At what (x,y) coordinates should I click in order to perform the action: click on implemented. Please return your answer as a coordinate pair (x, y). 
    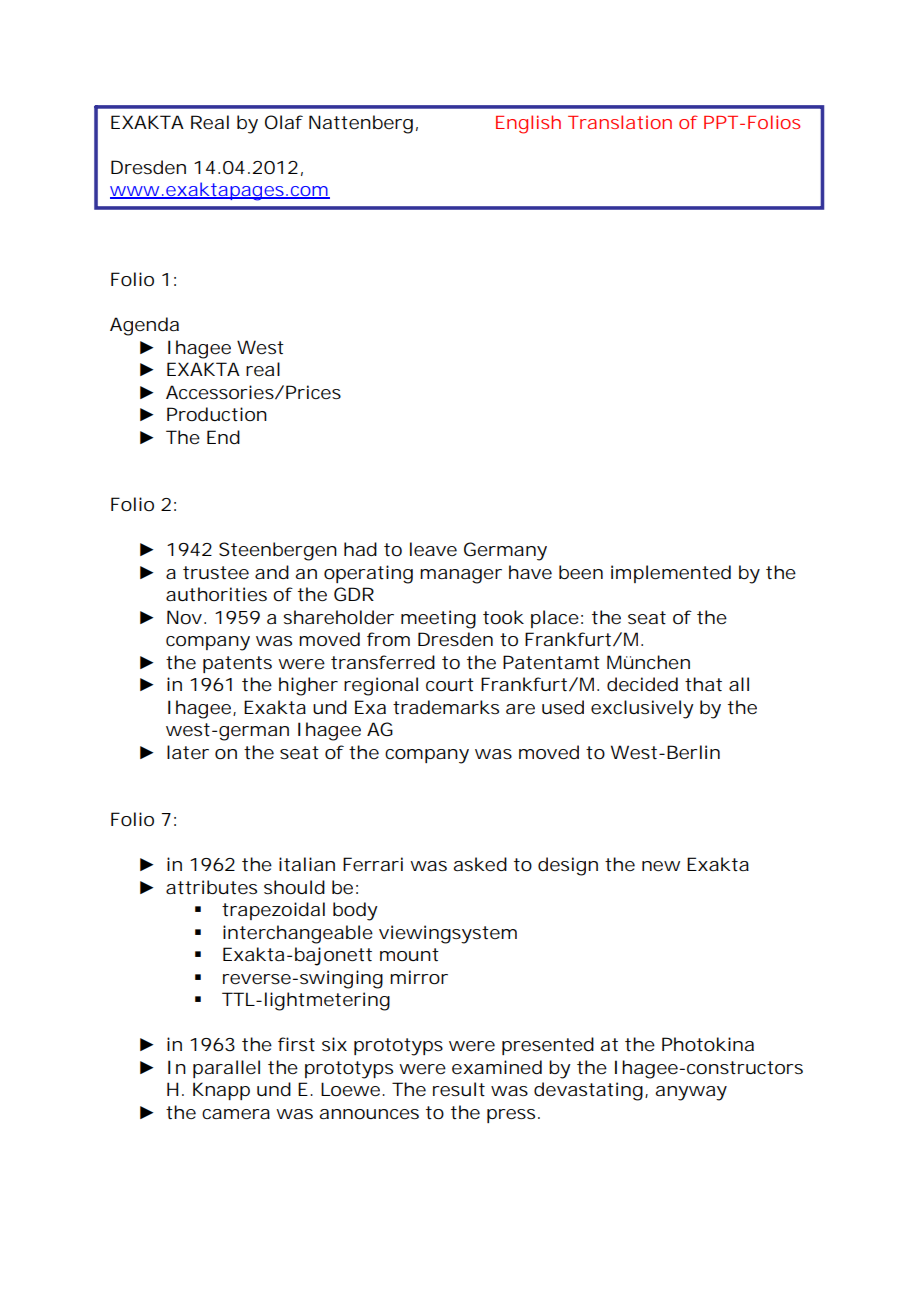
    Looking at the image, I should click on (671, 574).
